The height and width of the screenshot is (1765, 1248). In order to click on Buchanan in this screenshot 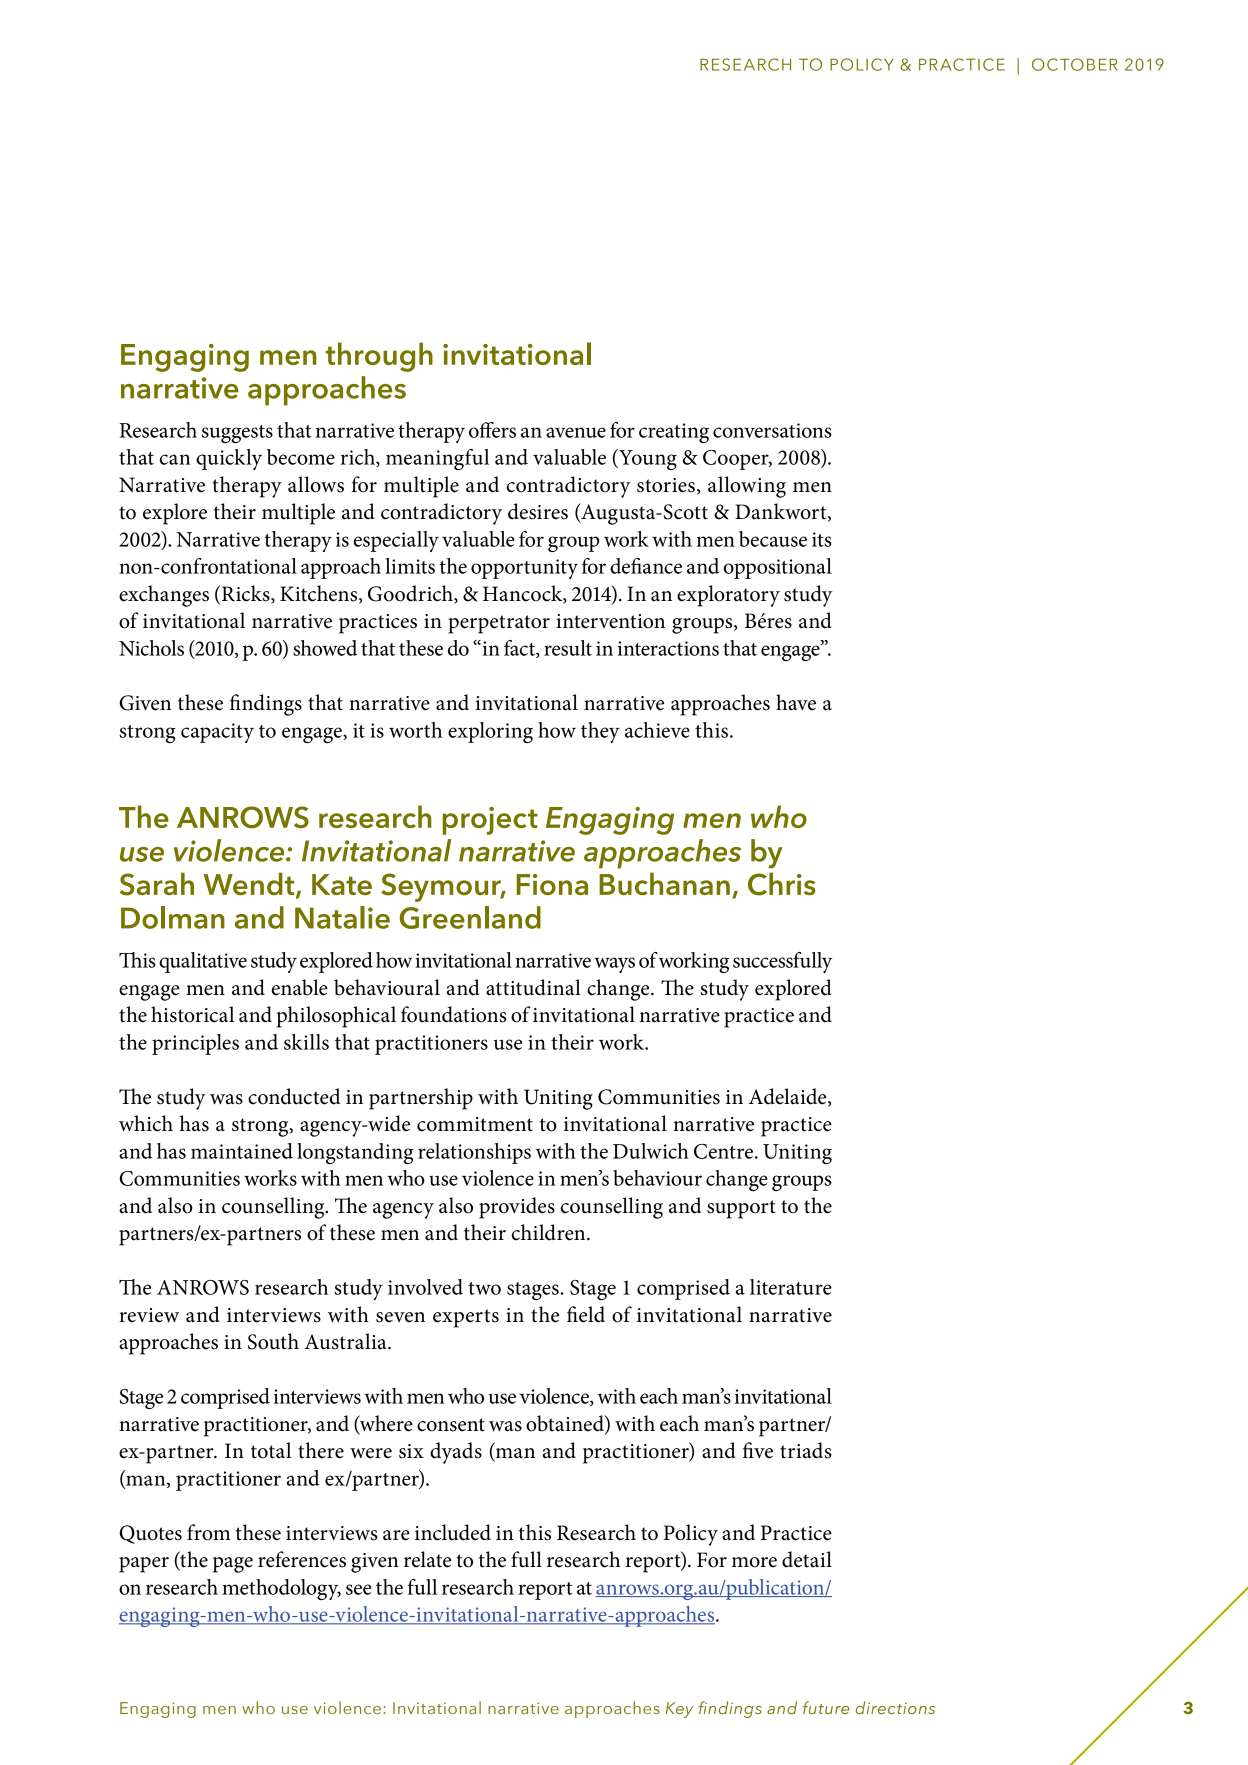, I will do `click(664, 883)`.
